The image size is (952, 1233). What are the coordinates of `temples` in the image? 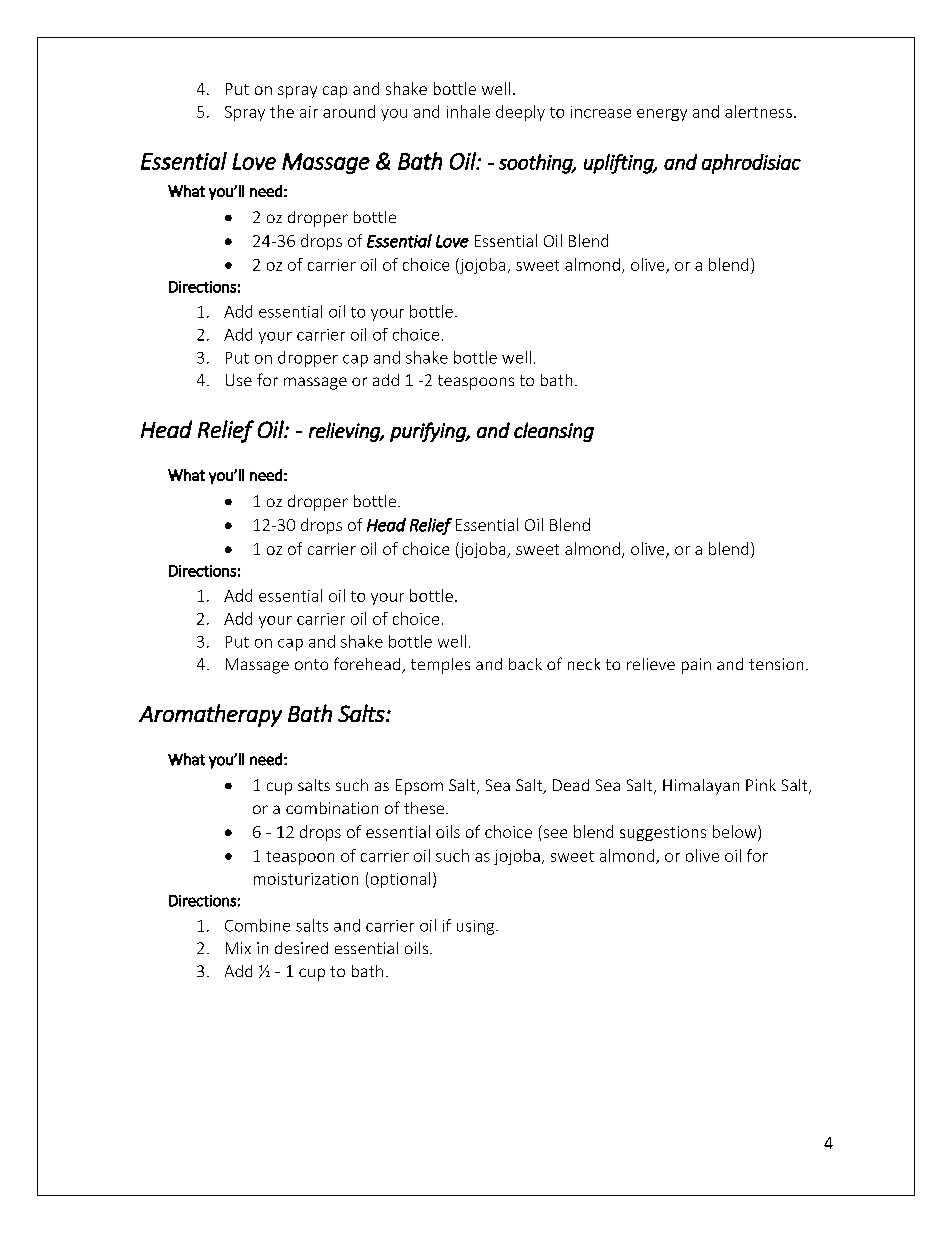 It's located at (440, 666).
